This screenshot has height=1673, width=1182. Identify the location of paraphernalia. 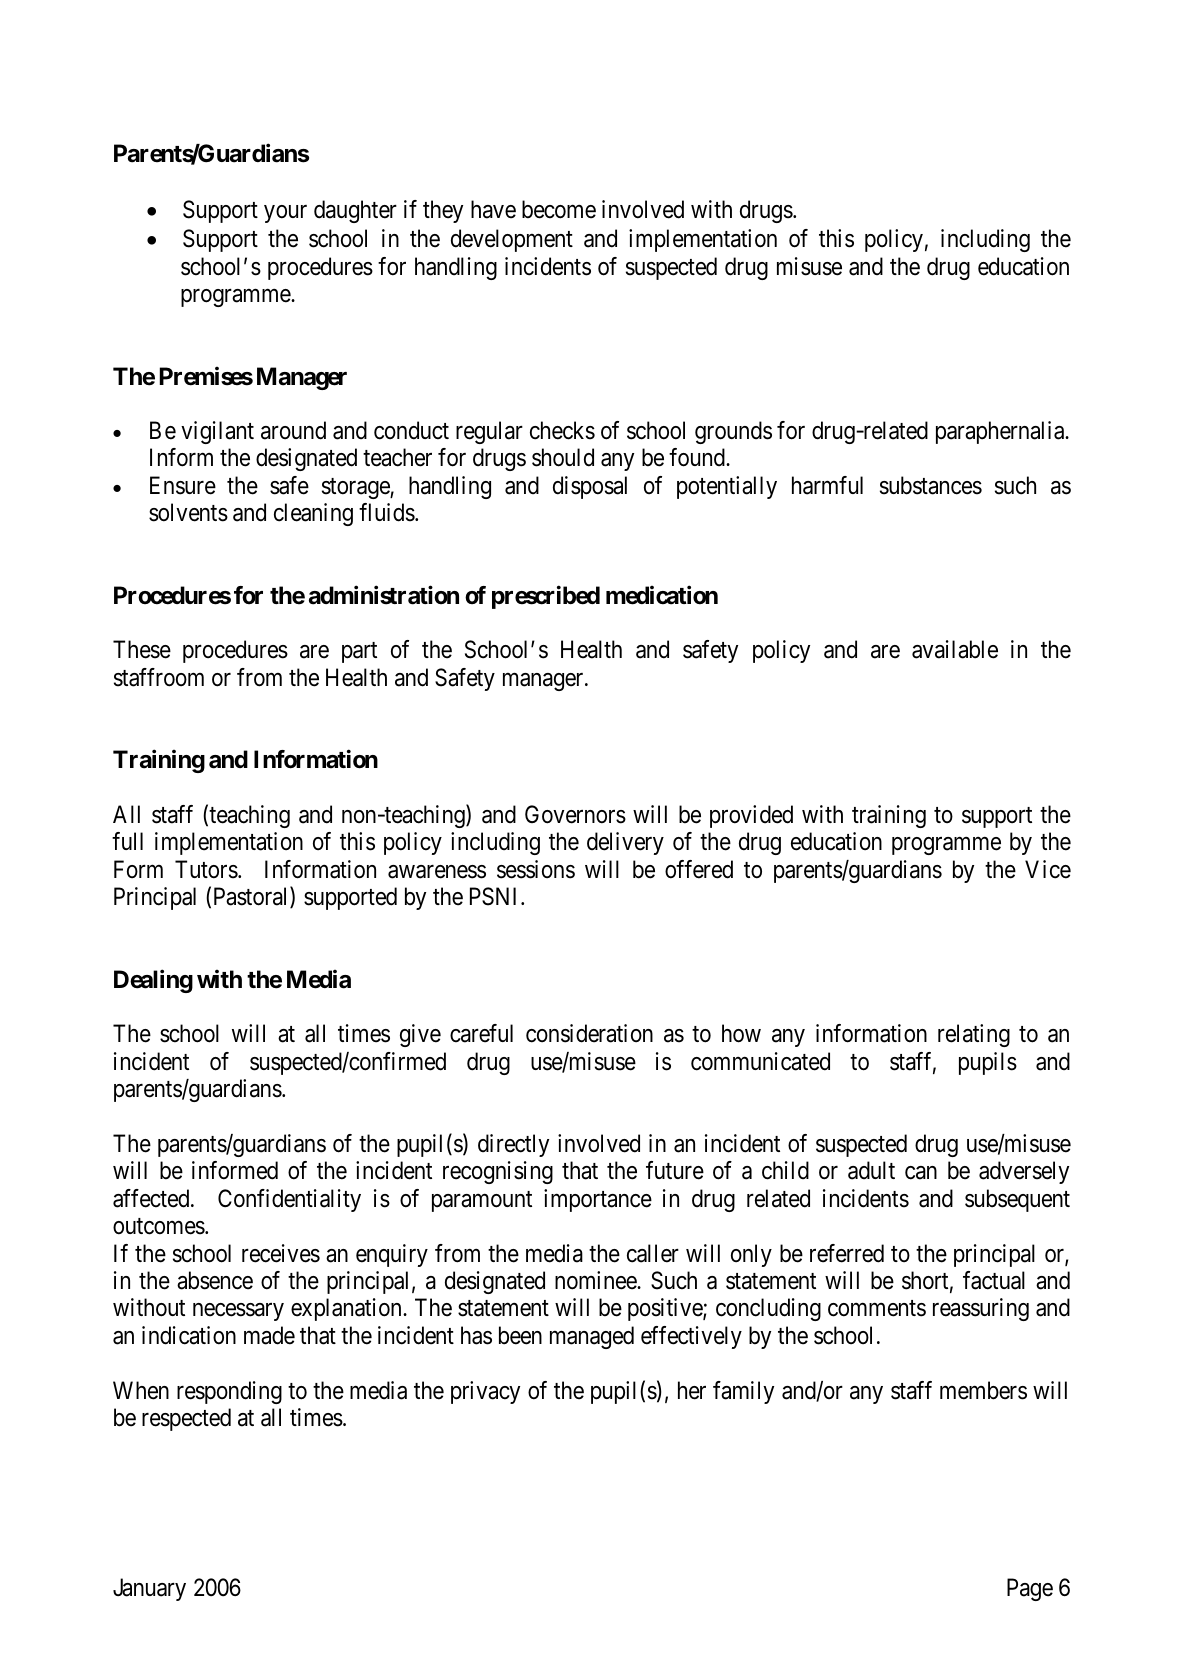
(1001, 432).
